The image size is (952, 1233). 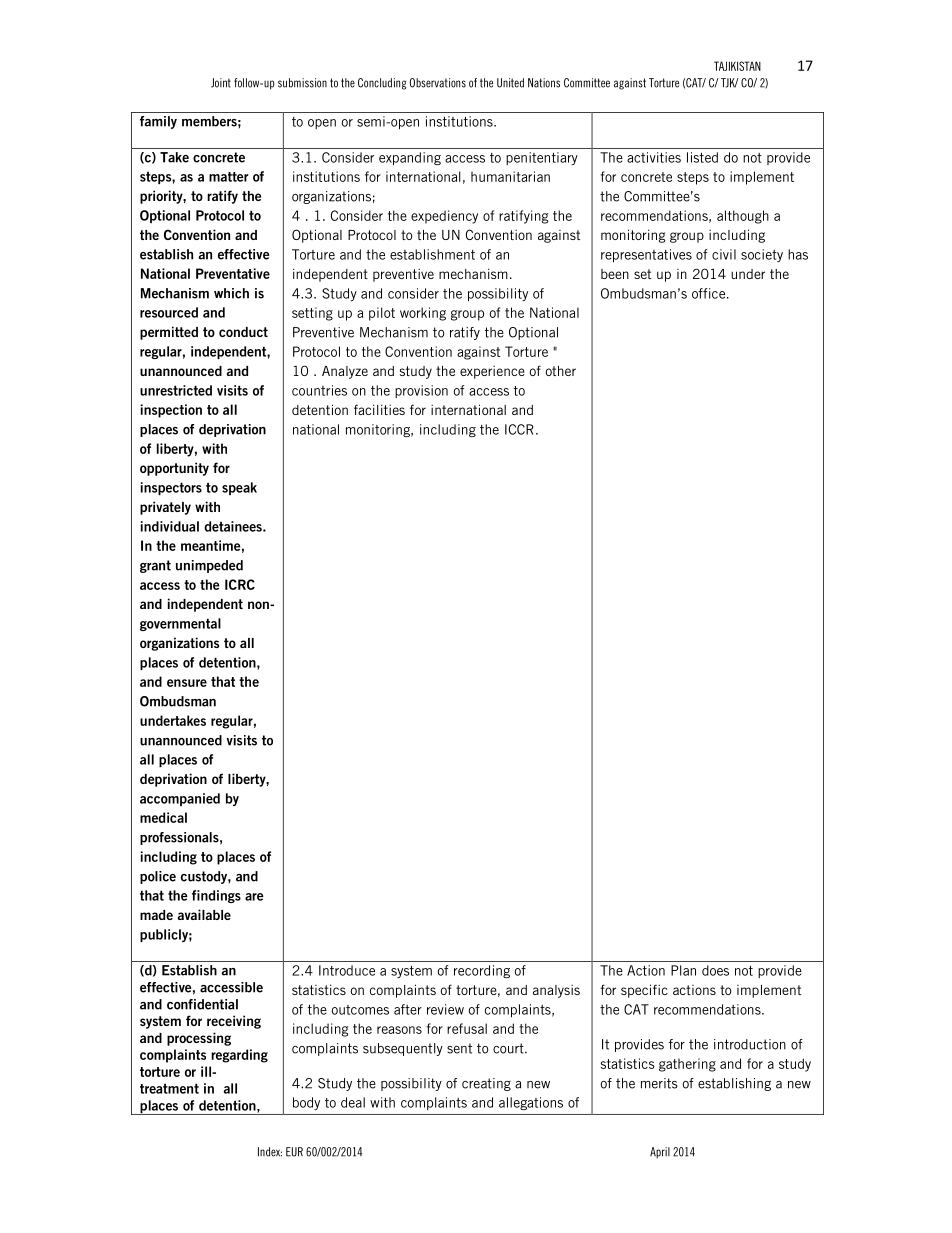 I want to click on unimpeded, so click(x=209, y=566).
